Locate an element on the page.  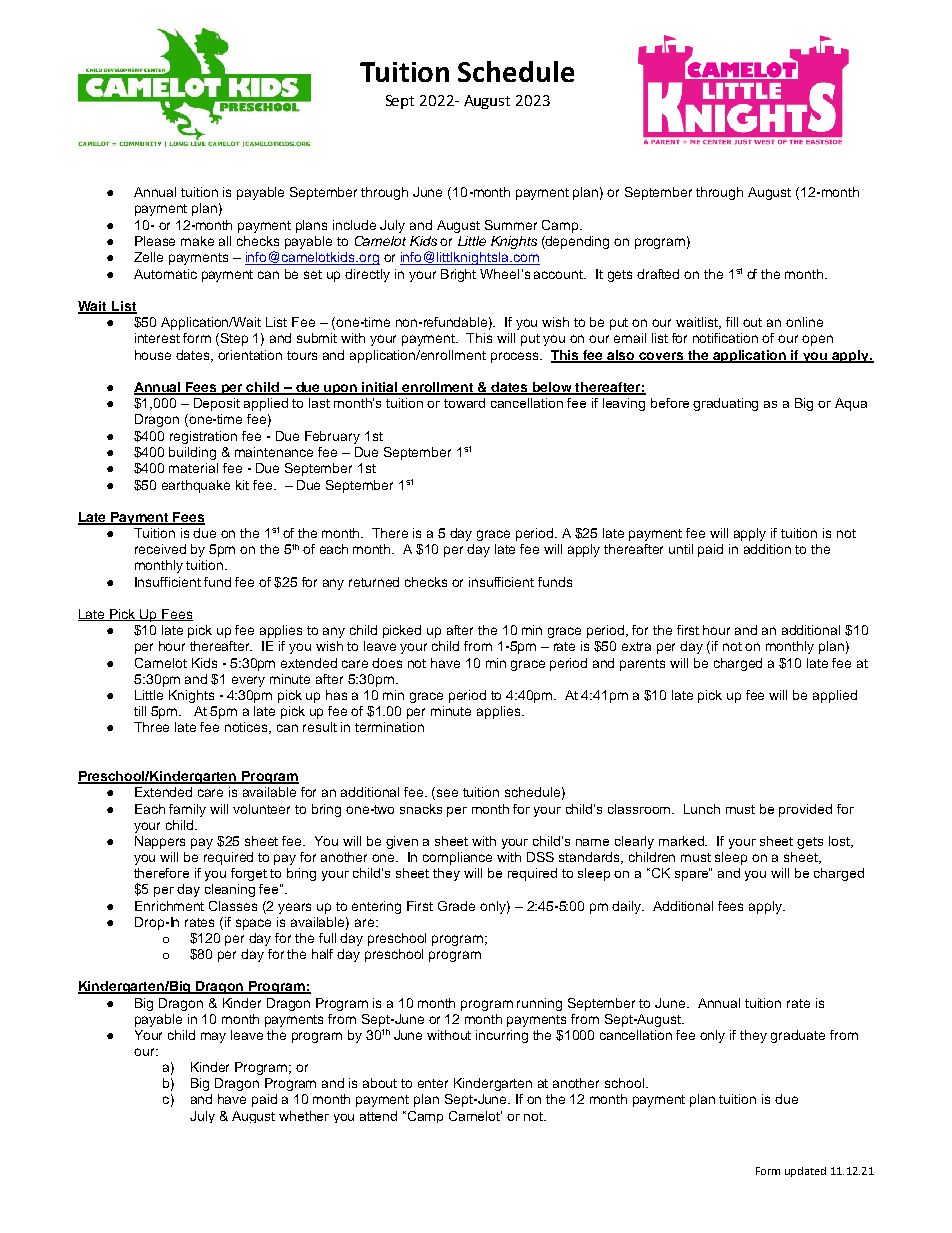
parents is located at coordinates (642, 665).
